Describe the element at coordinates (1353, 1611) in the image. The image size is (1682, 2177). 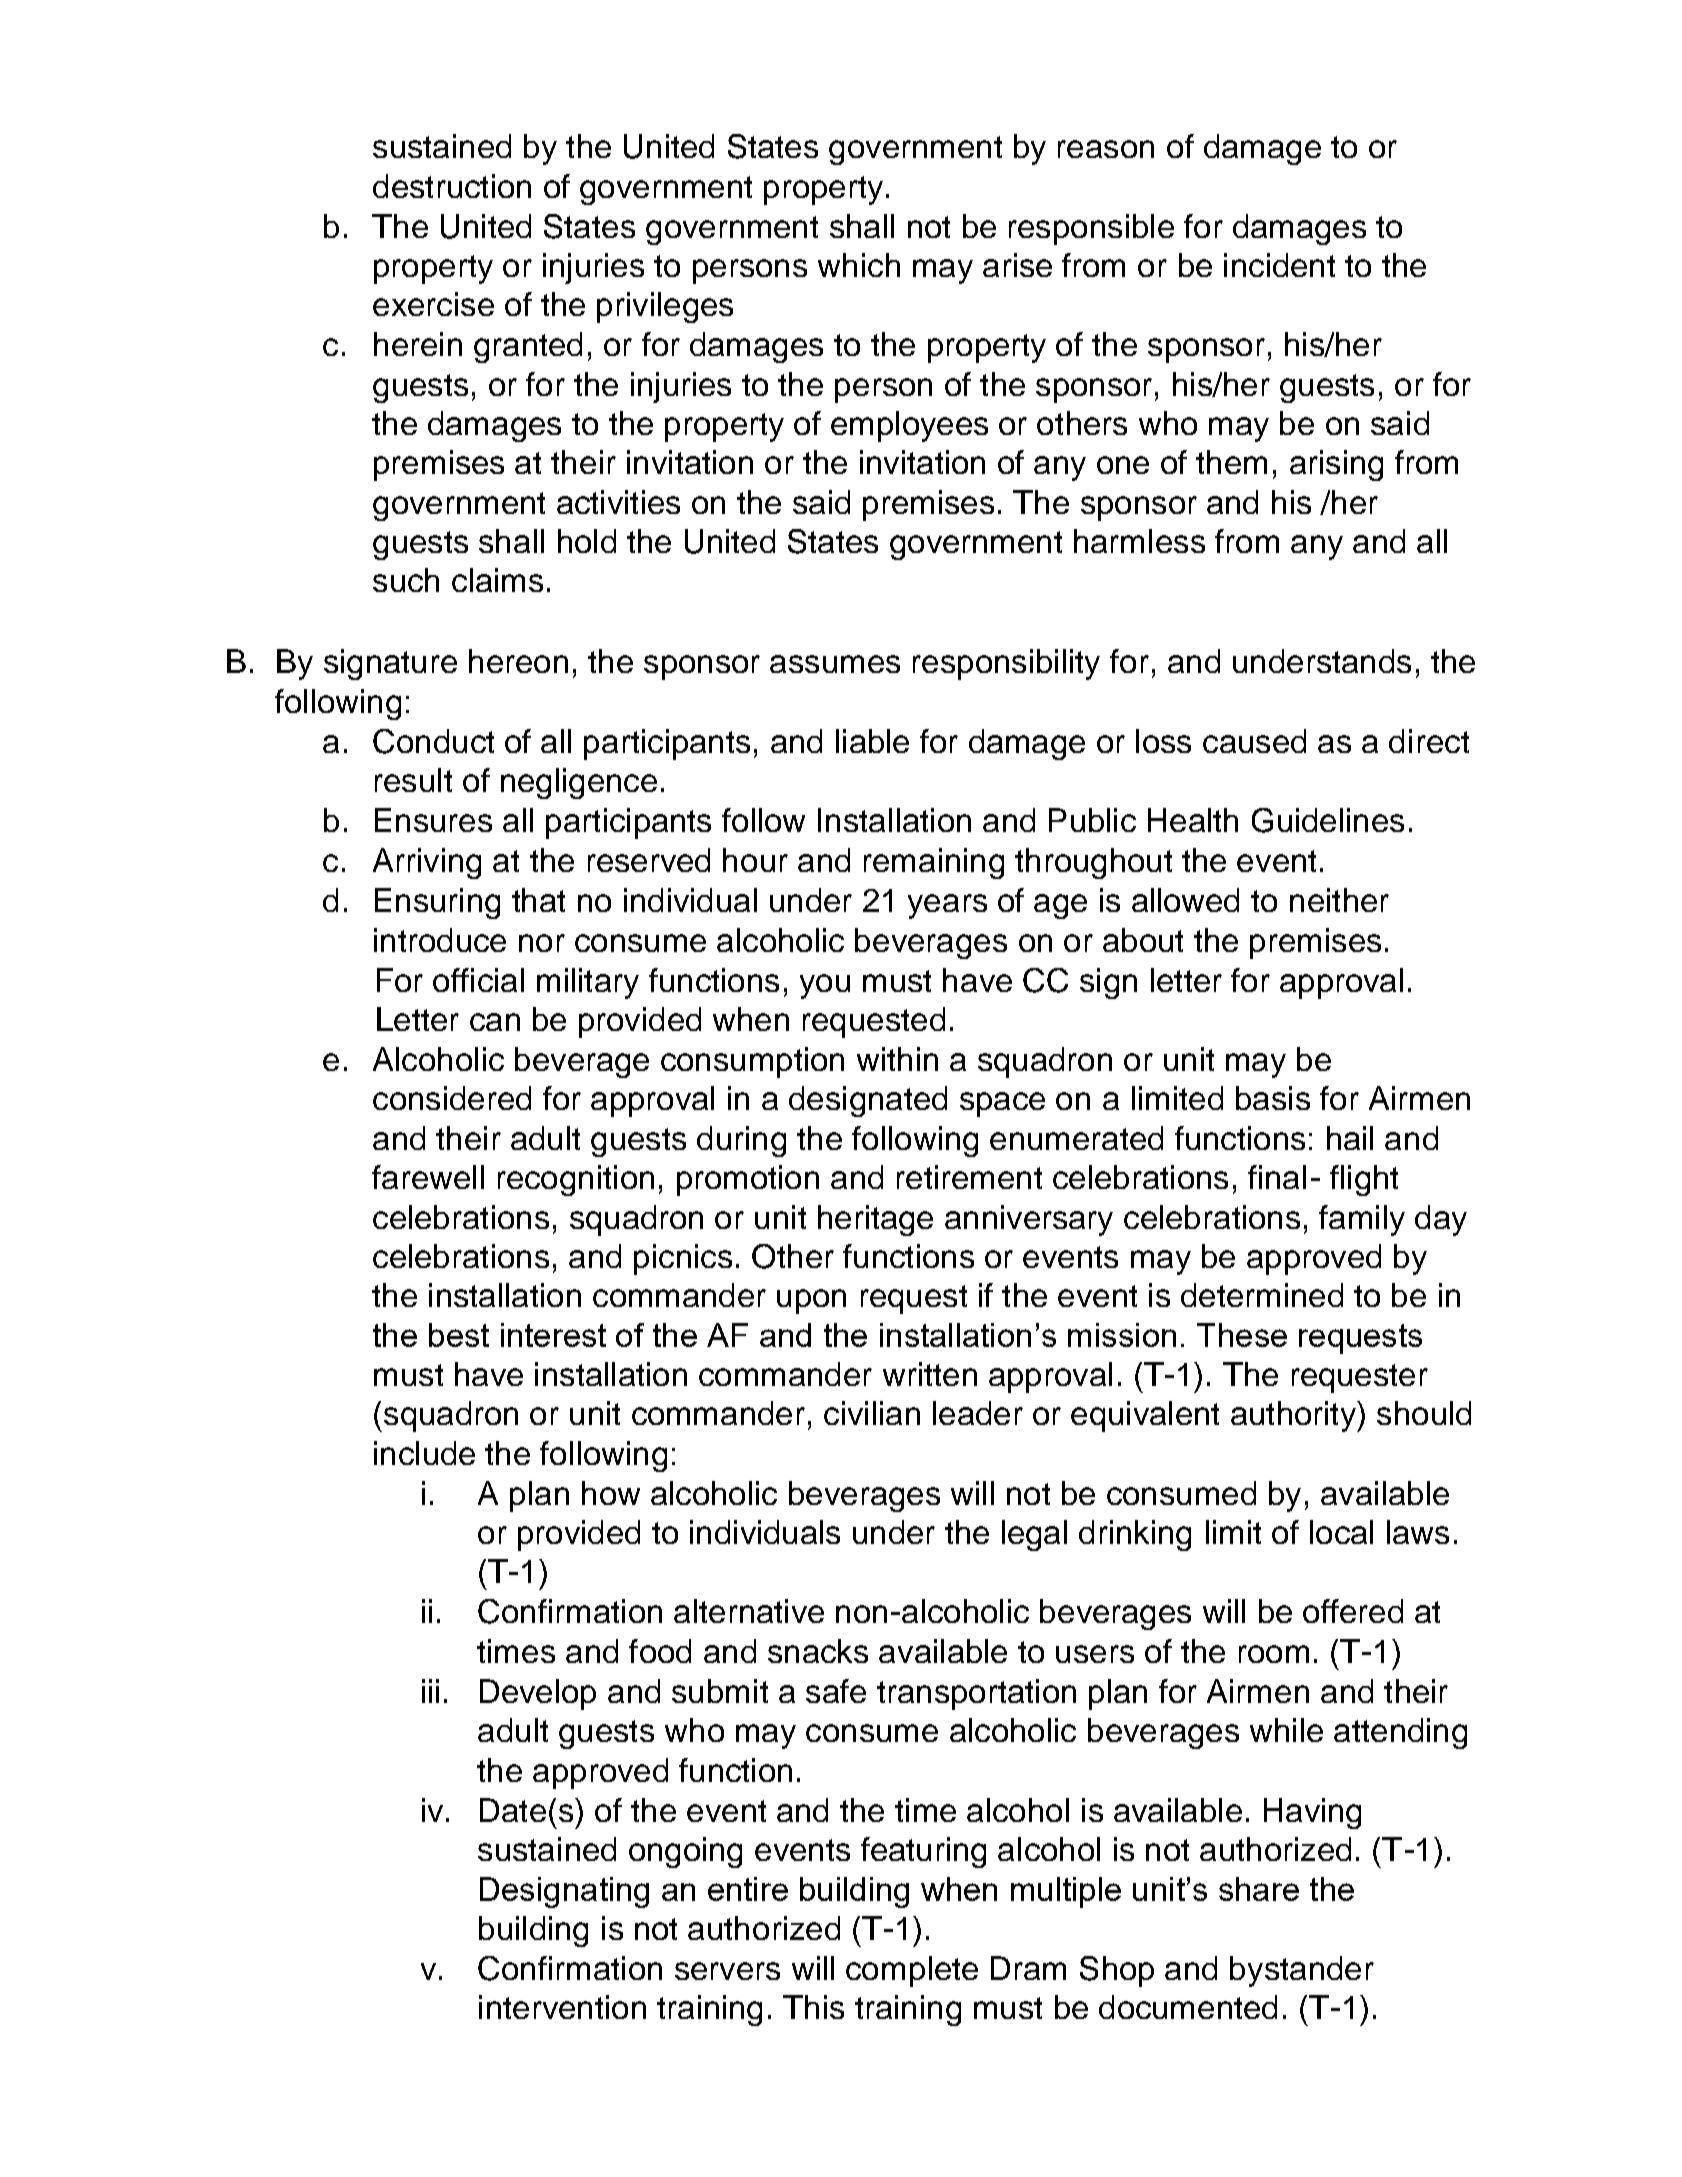
I see `offered` at that location.
